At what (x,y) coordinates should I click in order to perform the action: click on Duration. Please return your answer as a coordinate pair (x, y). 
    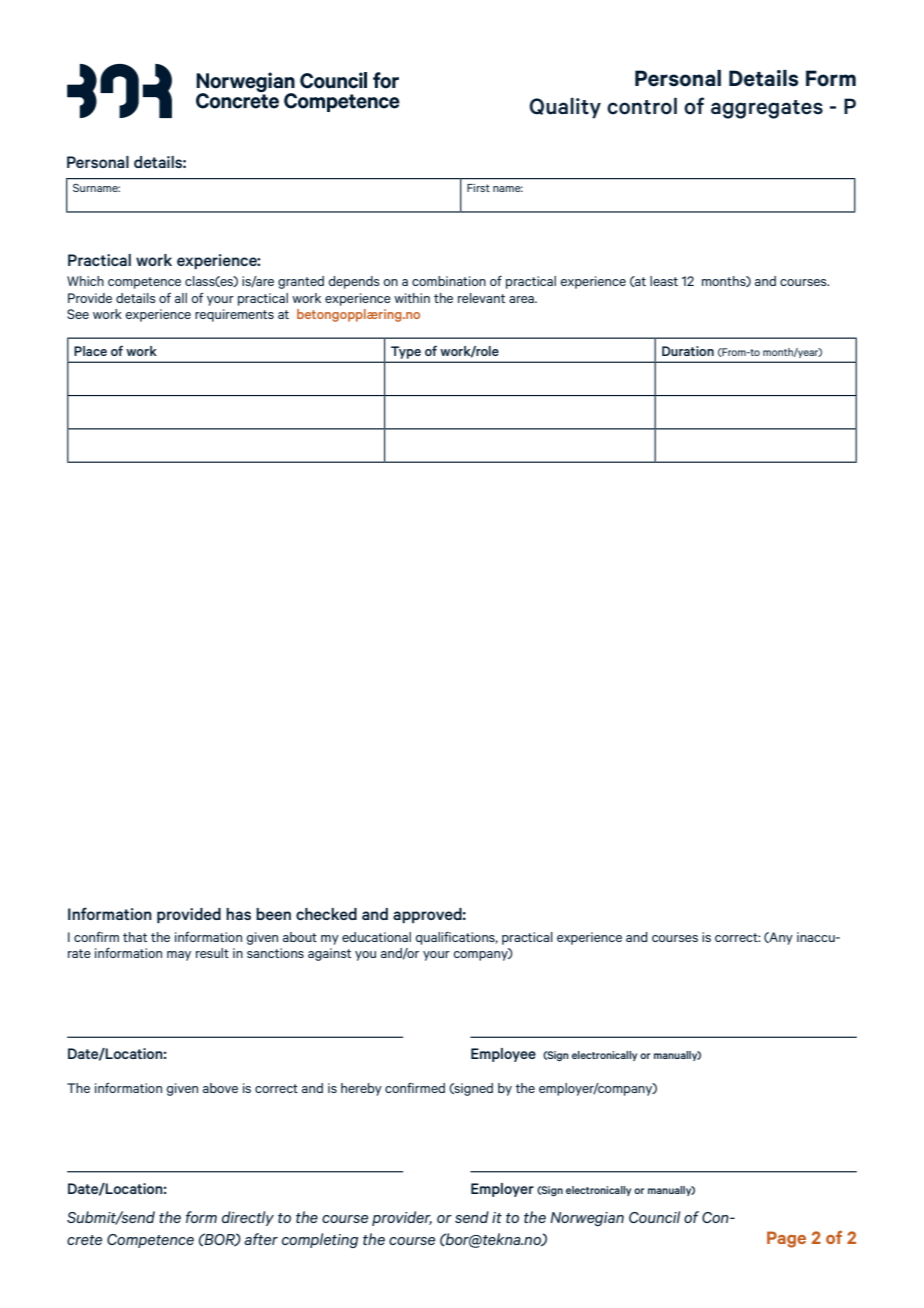
    Looking at the image, I should click on (688, 351).
